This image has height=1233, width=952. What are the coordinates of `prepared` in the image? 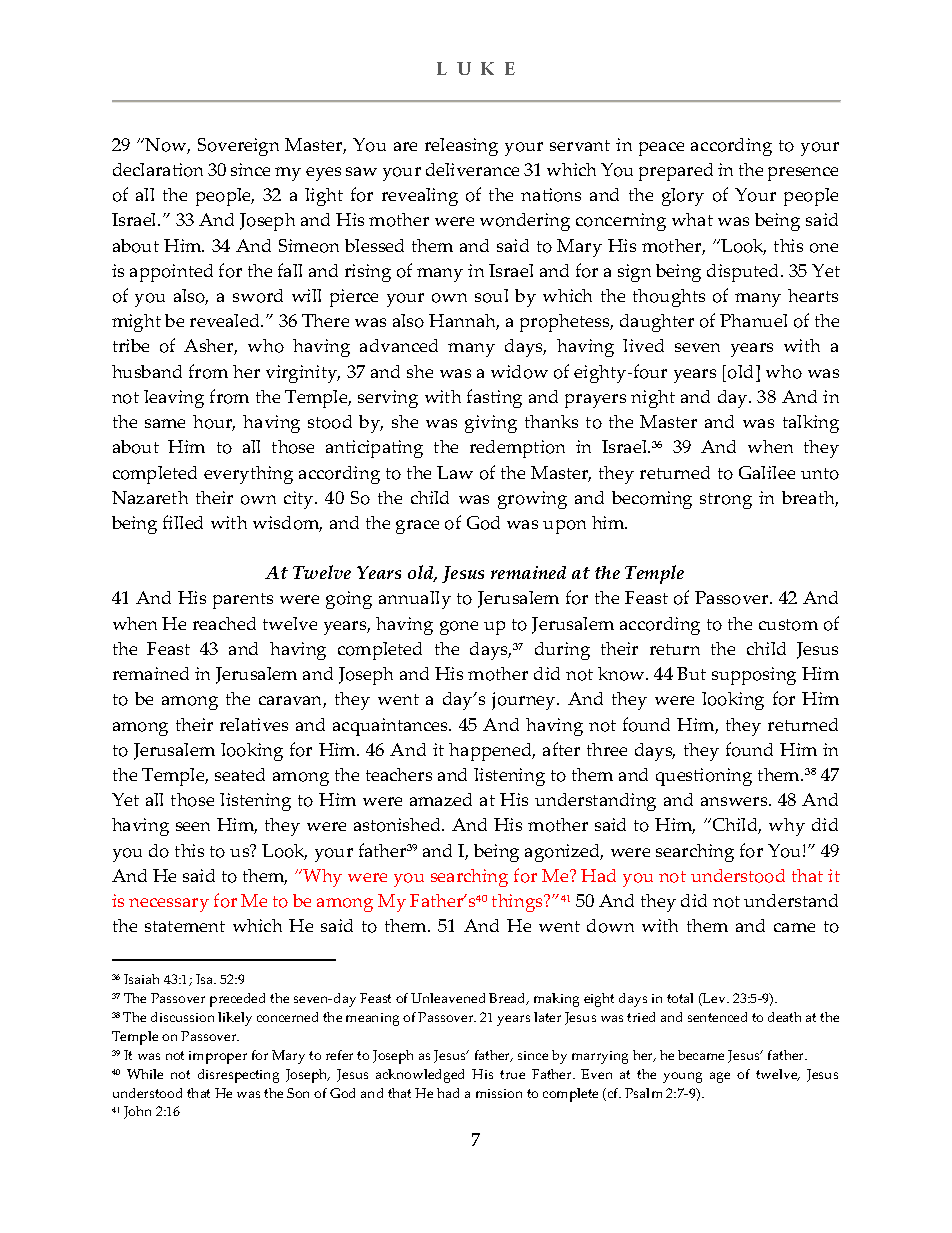 It's located at (676, 172).
